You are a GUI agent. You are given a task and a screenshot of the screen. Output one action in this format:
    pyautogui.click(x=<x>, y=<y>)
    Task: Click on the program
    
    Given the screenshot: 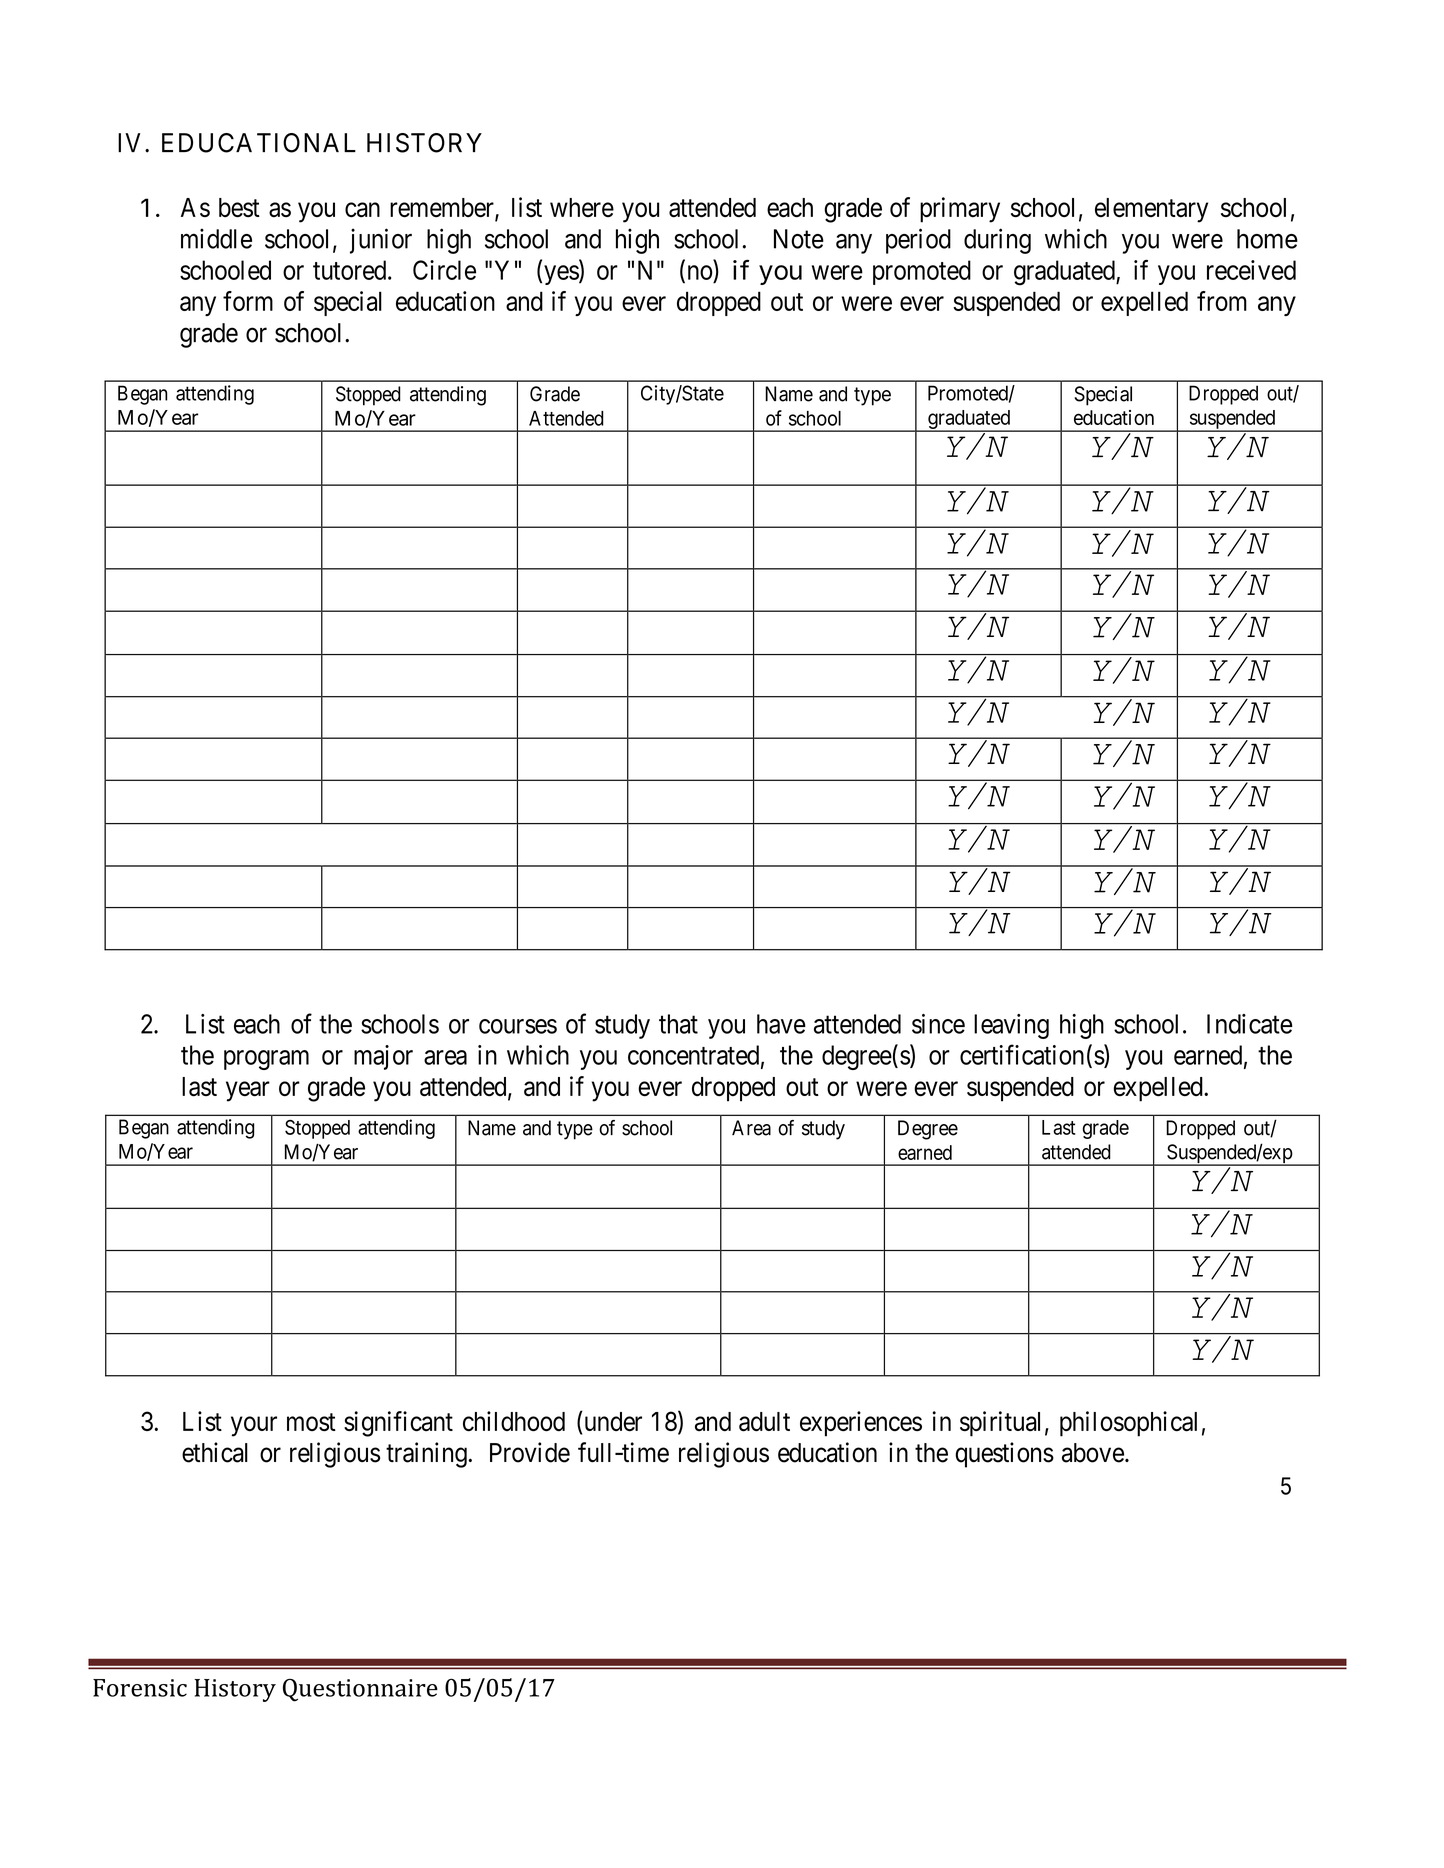 What is the action you would take?
    pyautogui.click(x=266, y=1060)
